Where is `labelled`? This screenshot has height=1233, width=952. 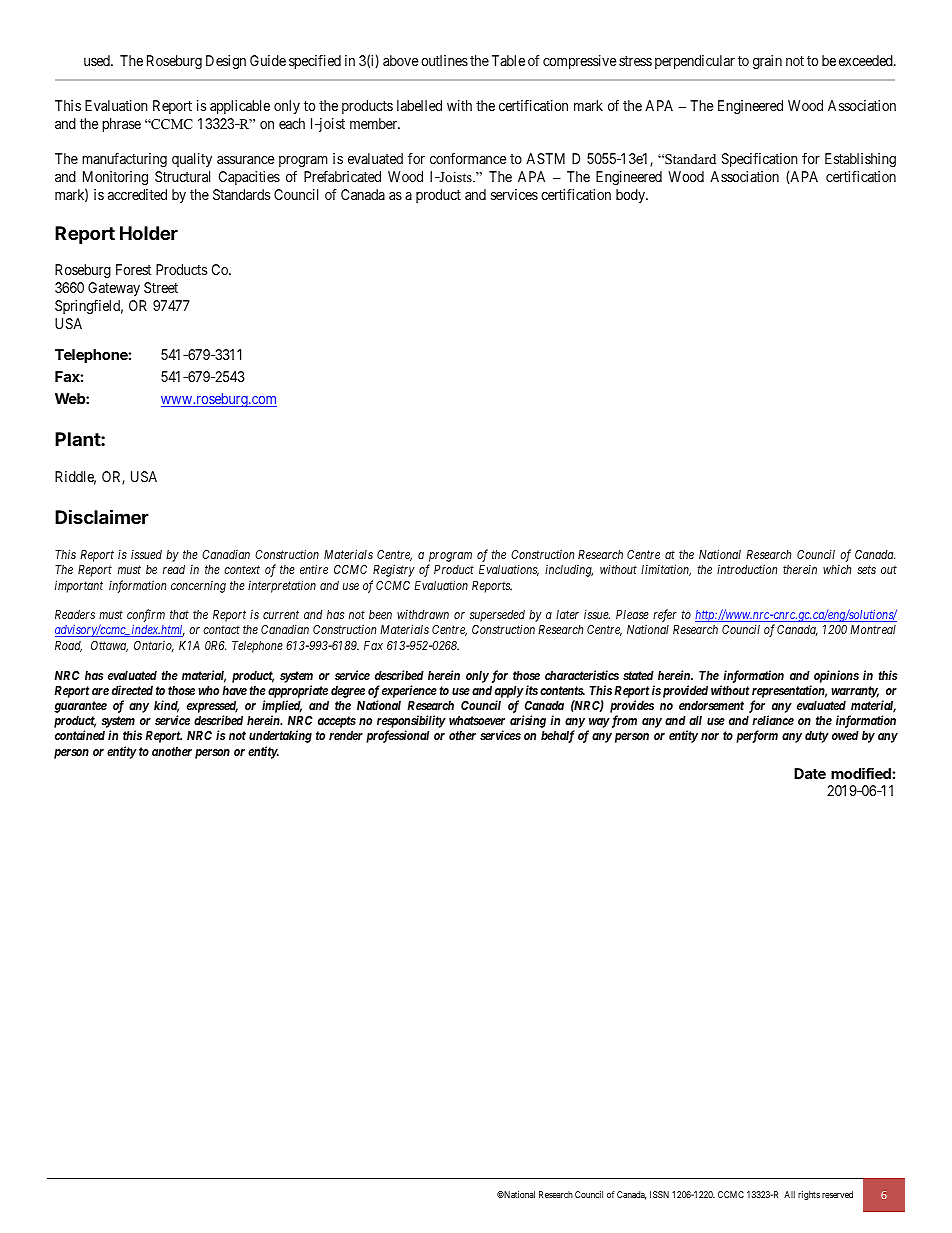
labelled is located at coordinates (419, 105).
